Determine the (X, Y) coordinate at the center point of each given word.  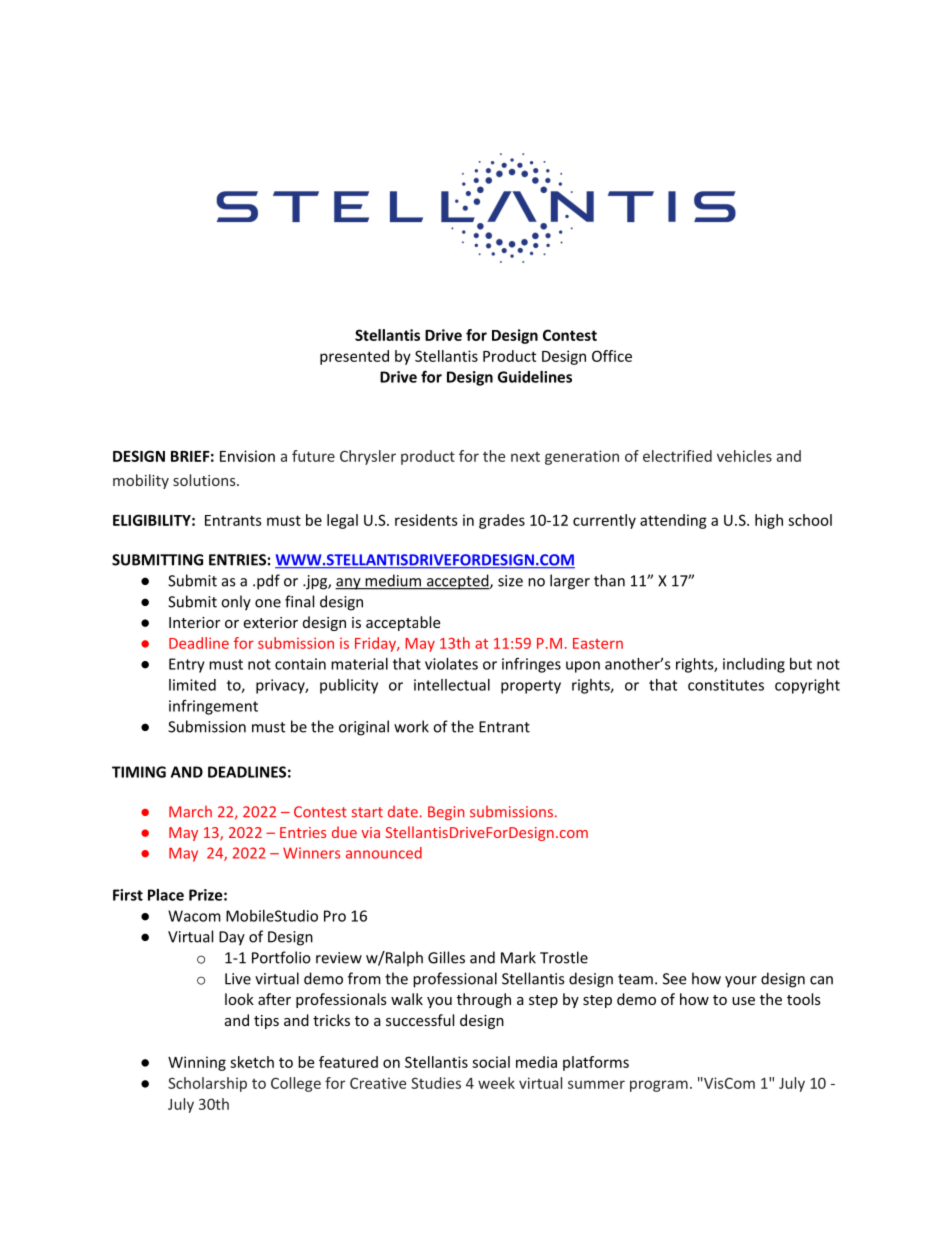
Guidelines (535, 377)
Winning (197, 1063)
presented (354, 357)
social (491, 1062)
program (659, 1086)
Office (612, 356)
